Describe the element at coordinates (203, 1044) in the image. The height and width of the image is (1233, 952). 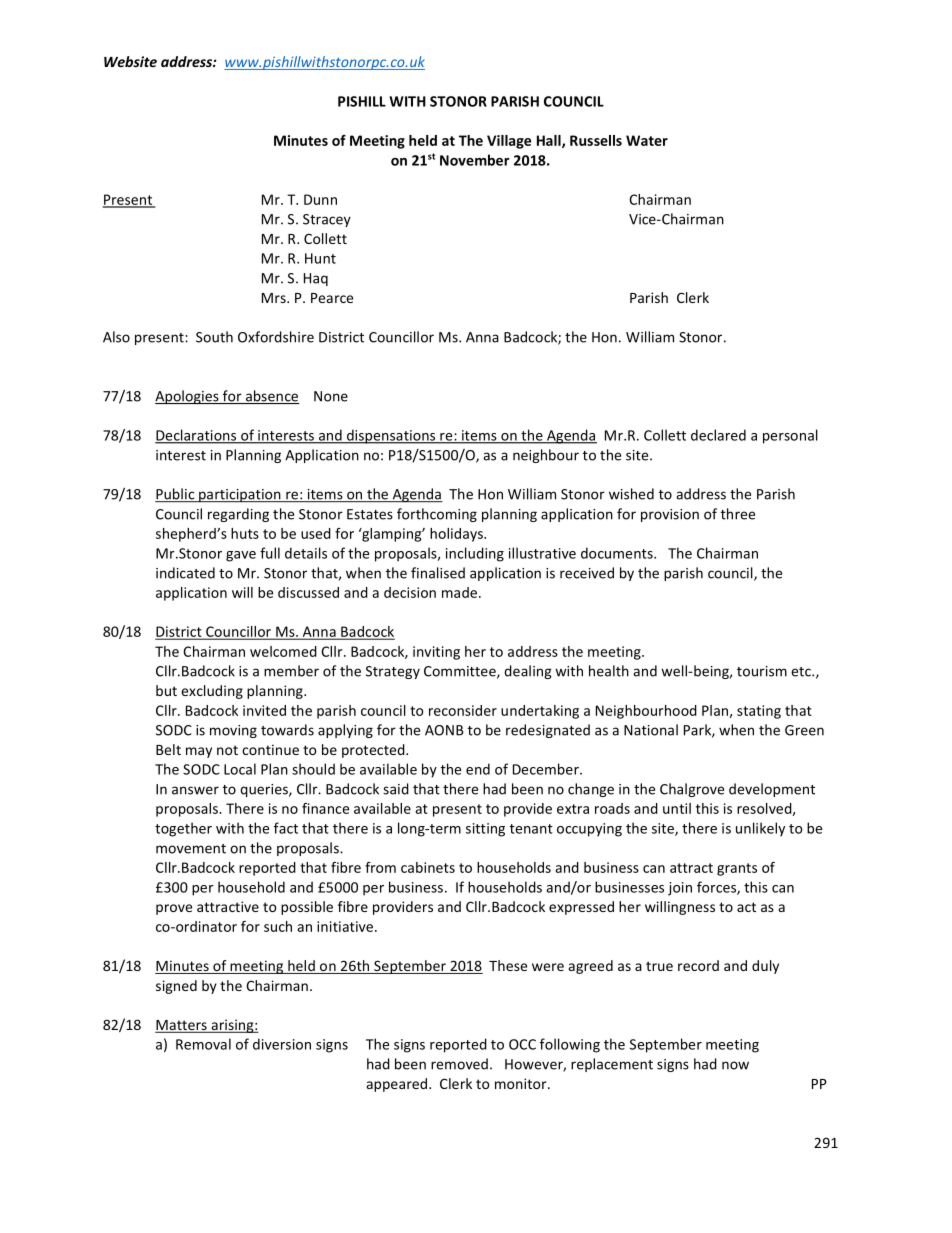
I see `Removal` at that location.
